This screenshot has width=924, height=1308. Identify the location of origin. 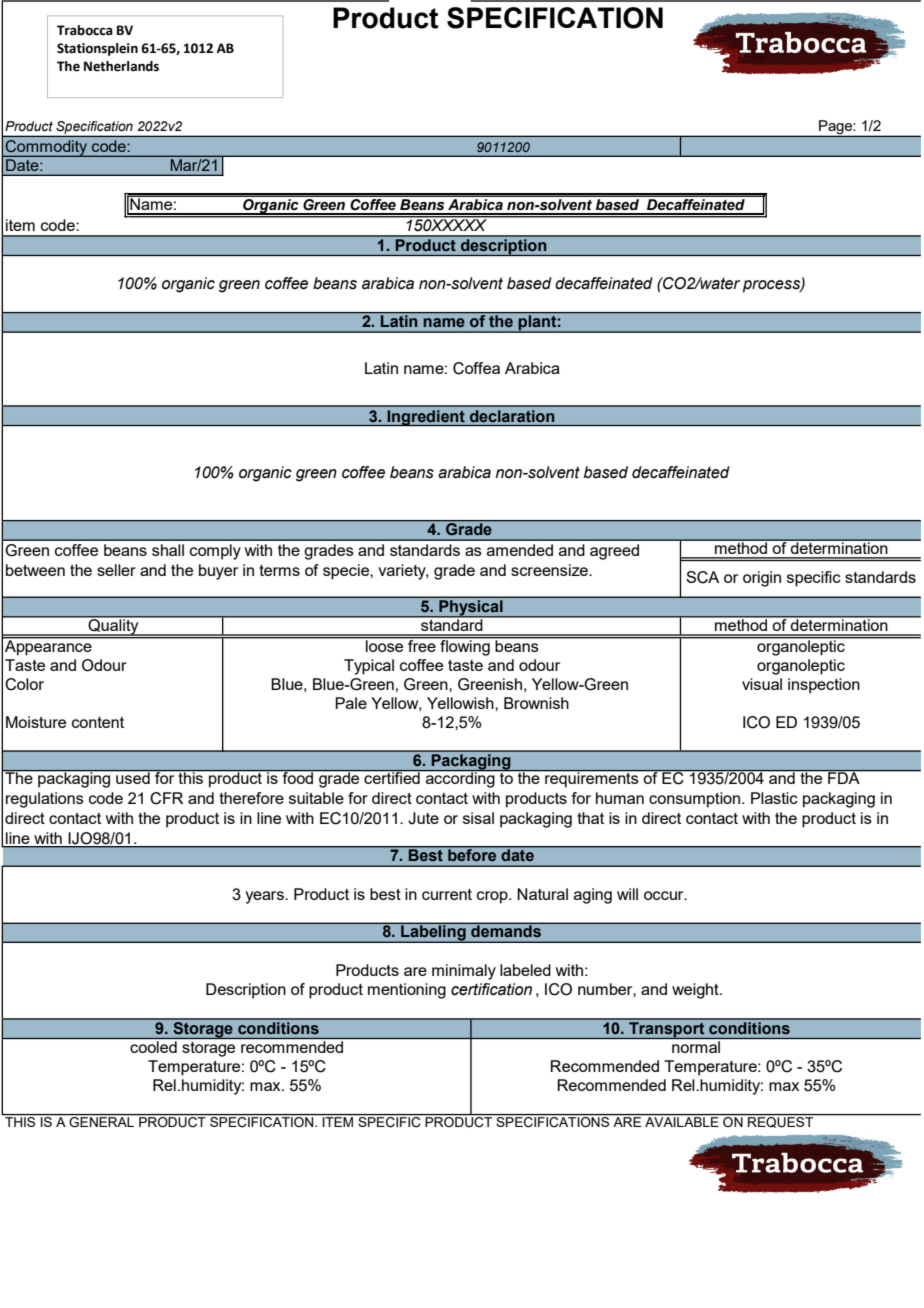
(762, 579).
